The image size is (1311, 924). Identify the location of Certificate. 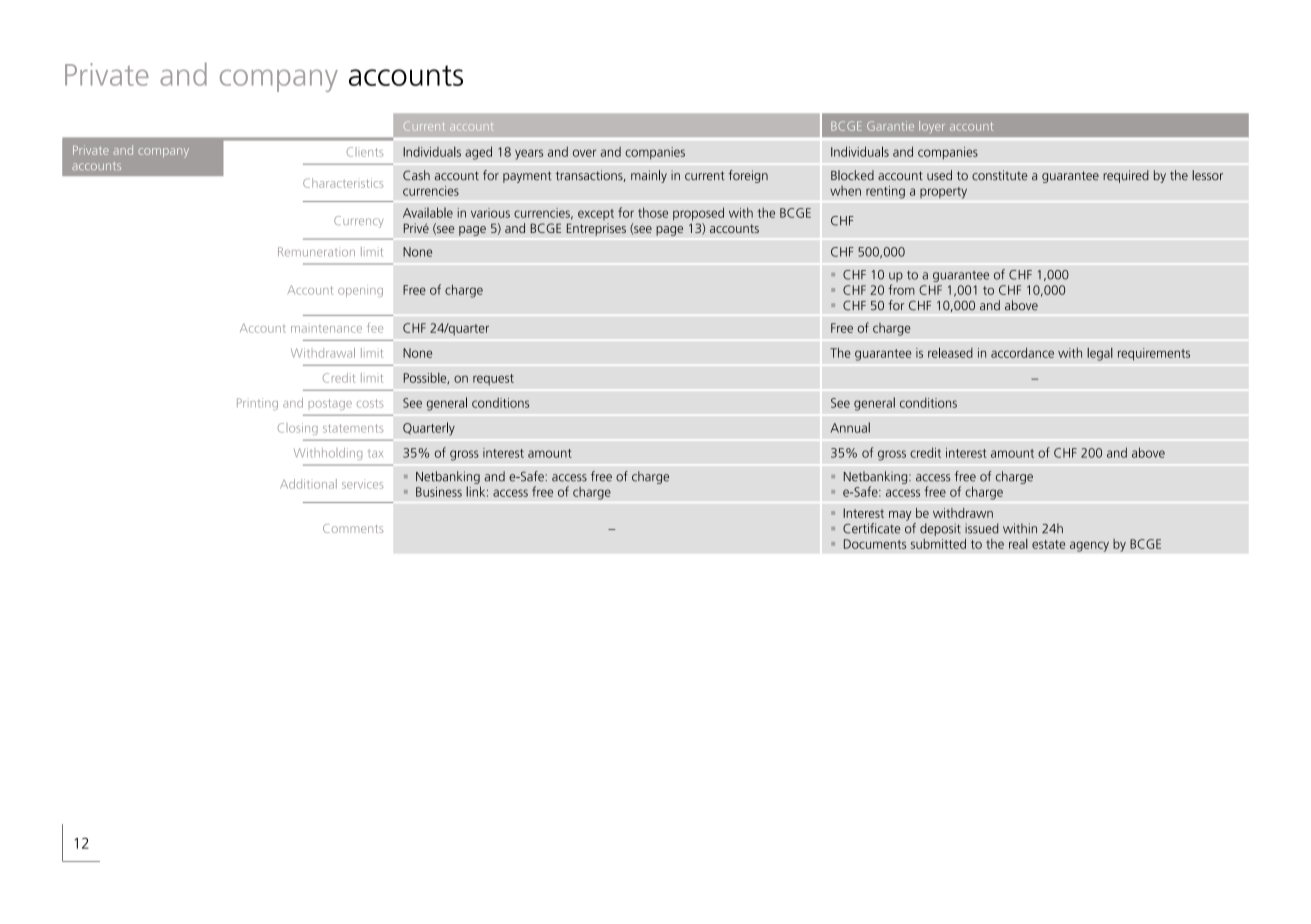
(872, 528).
